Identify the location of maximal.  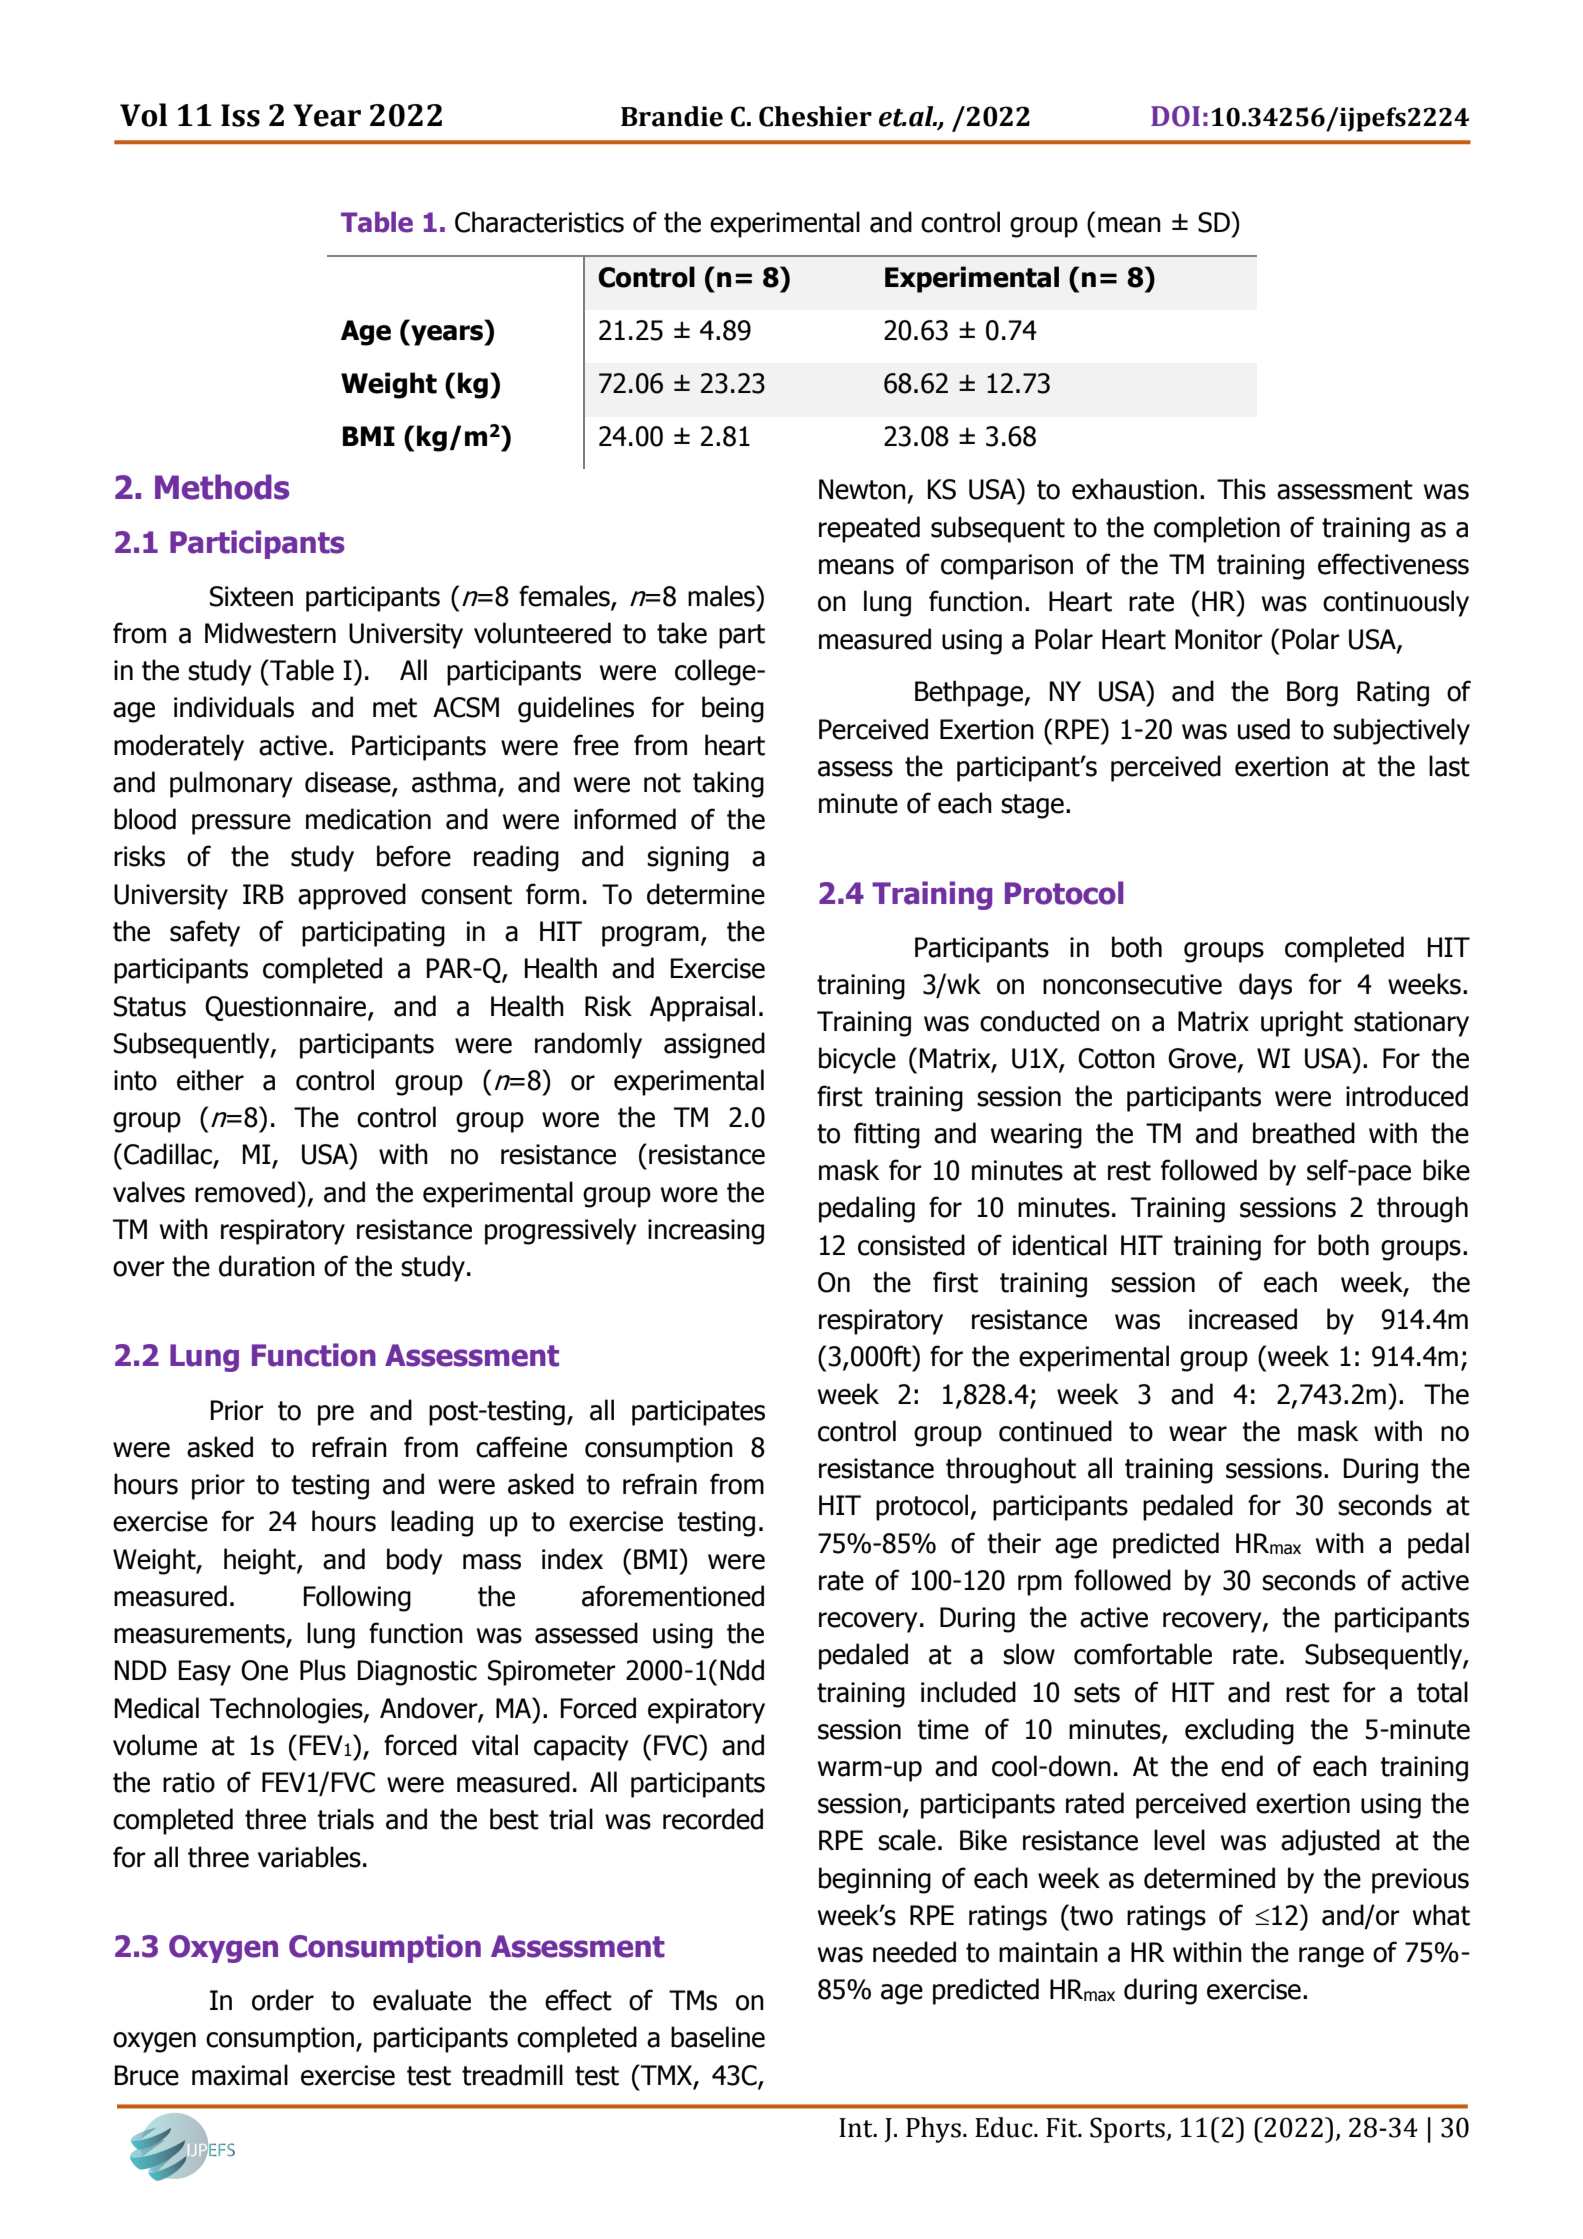
(240, 2075).
